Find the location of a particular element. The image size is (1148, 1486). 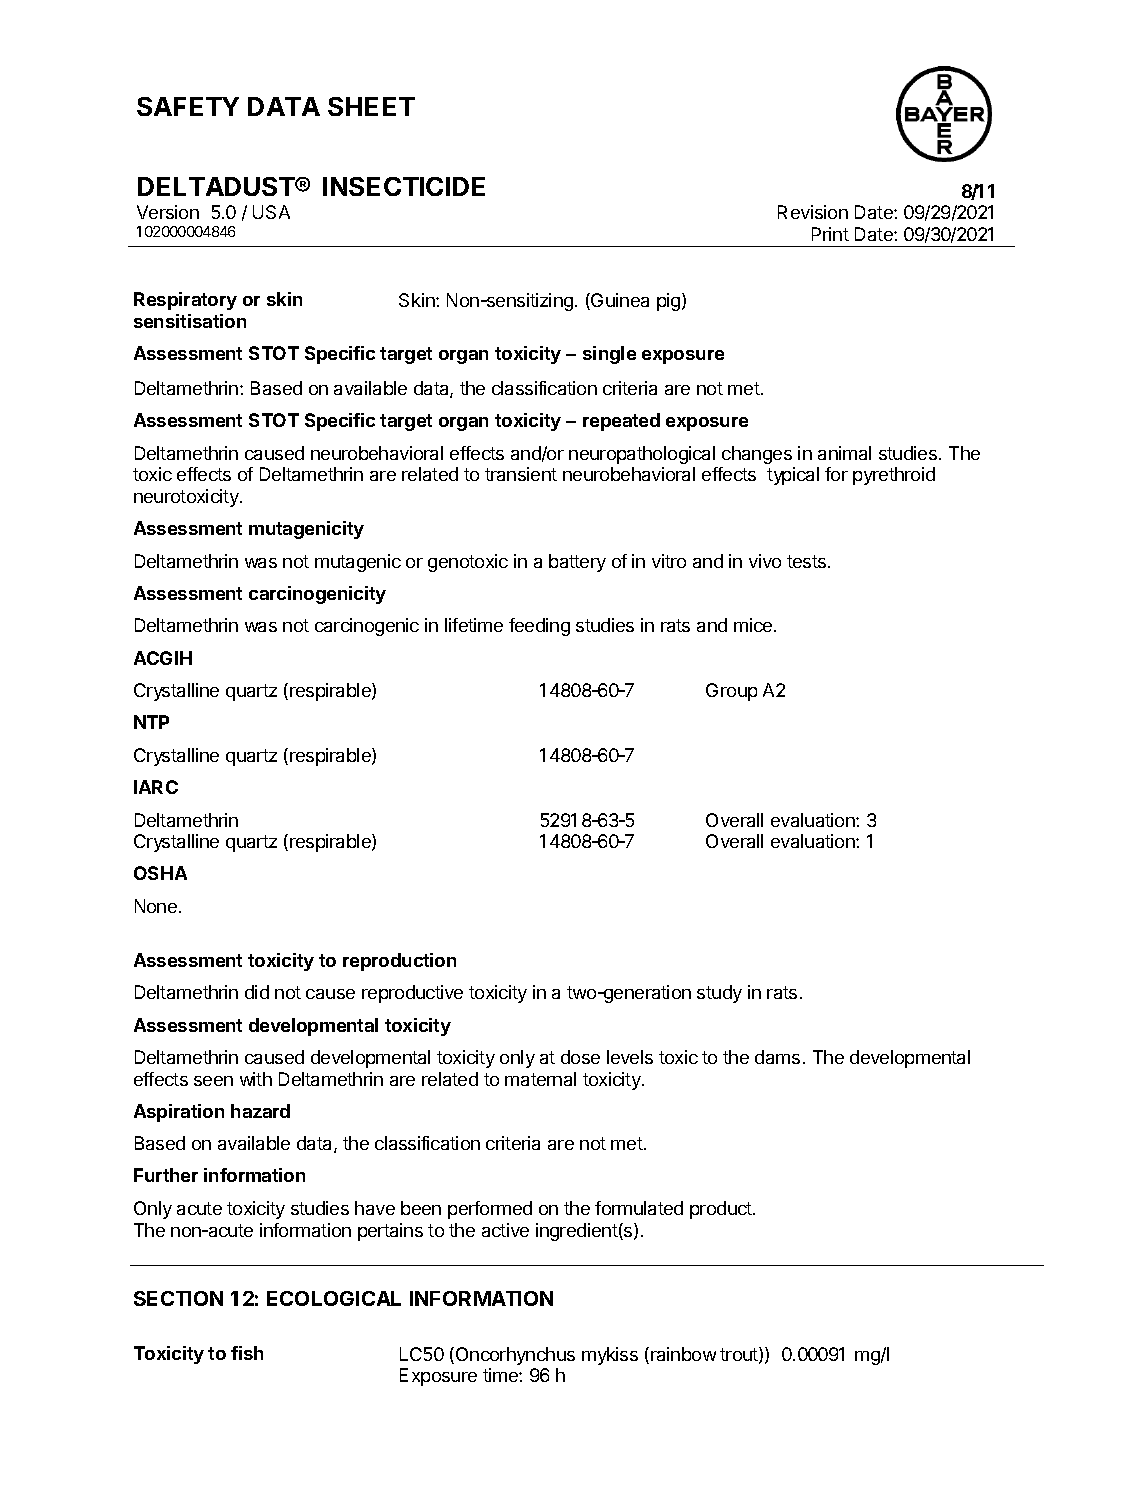

SAFETY is located at coordinates (188, 106).
